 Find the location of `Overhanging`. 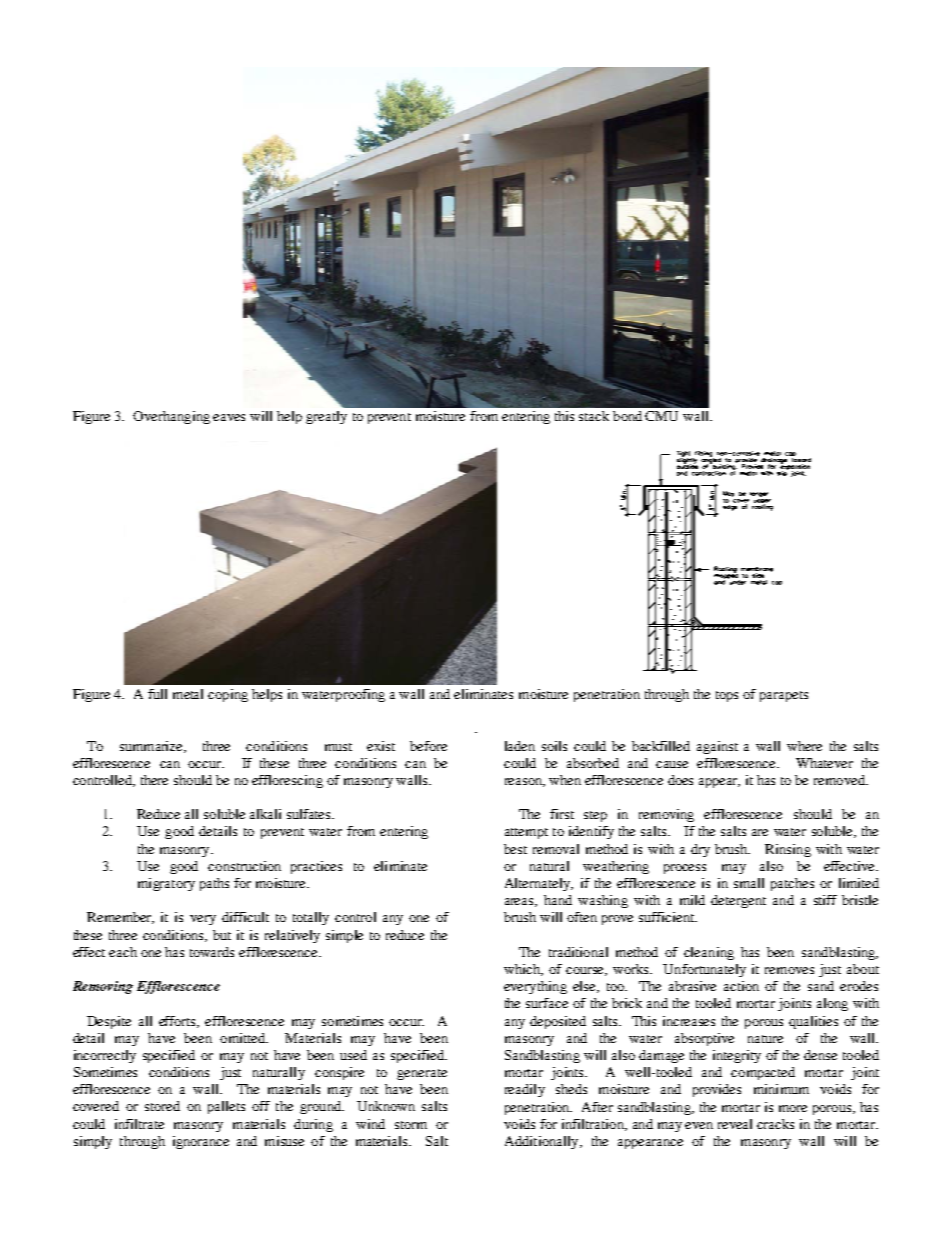

Overhanging is located at coordinates (171, 417).
